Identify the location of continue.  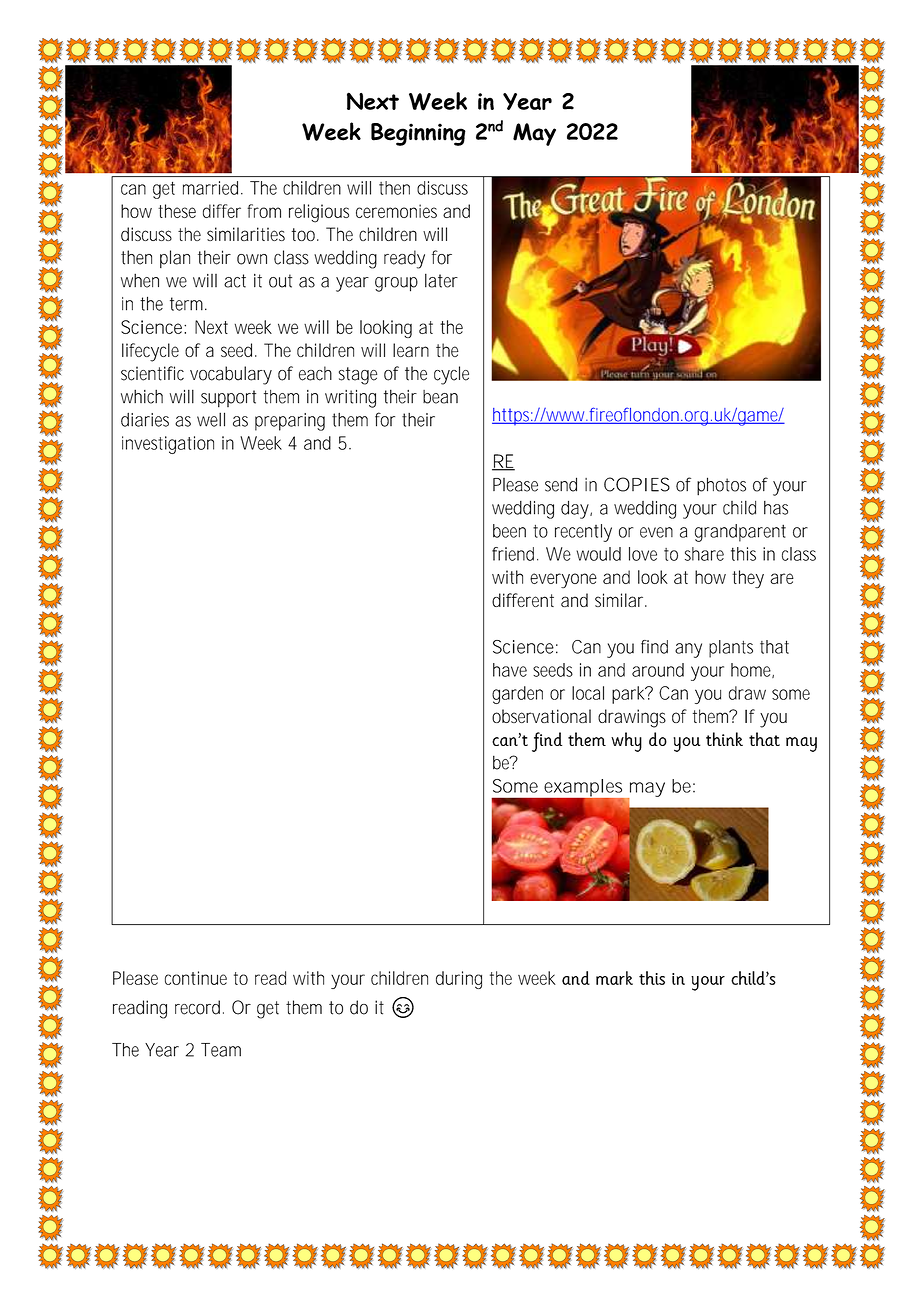
(196, 978).
